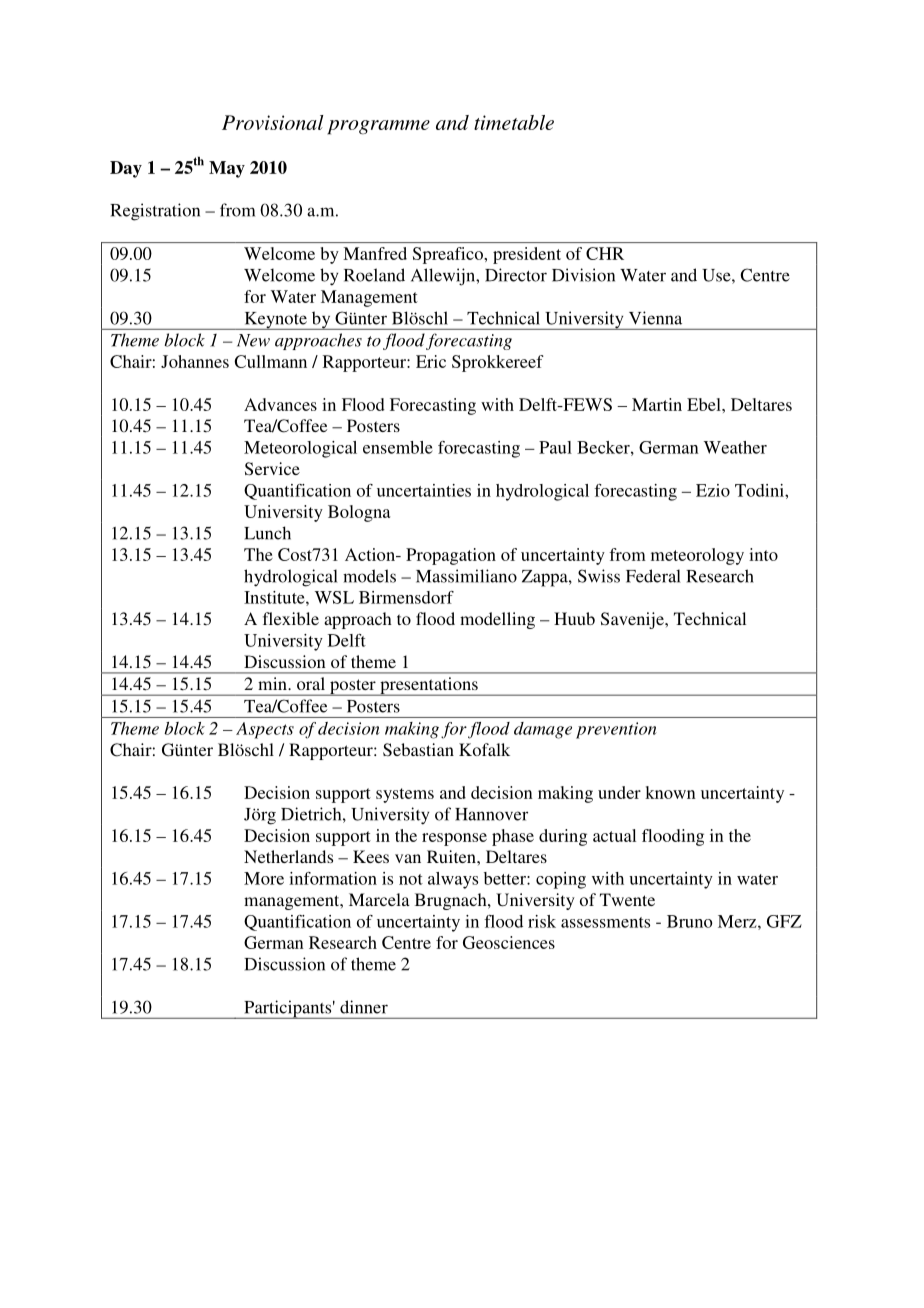 This screenshot has height=1308, width=924. Describe the element at coordinates (267, 533) in the screenshot. I see `Lunch` at that location.
